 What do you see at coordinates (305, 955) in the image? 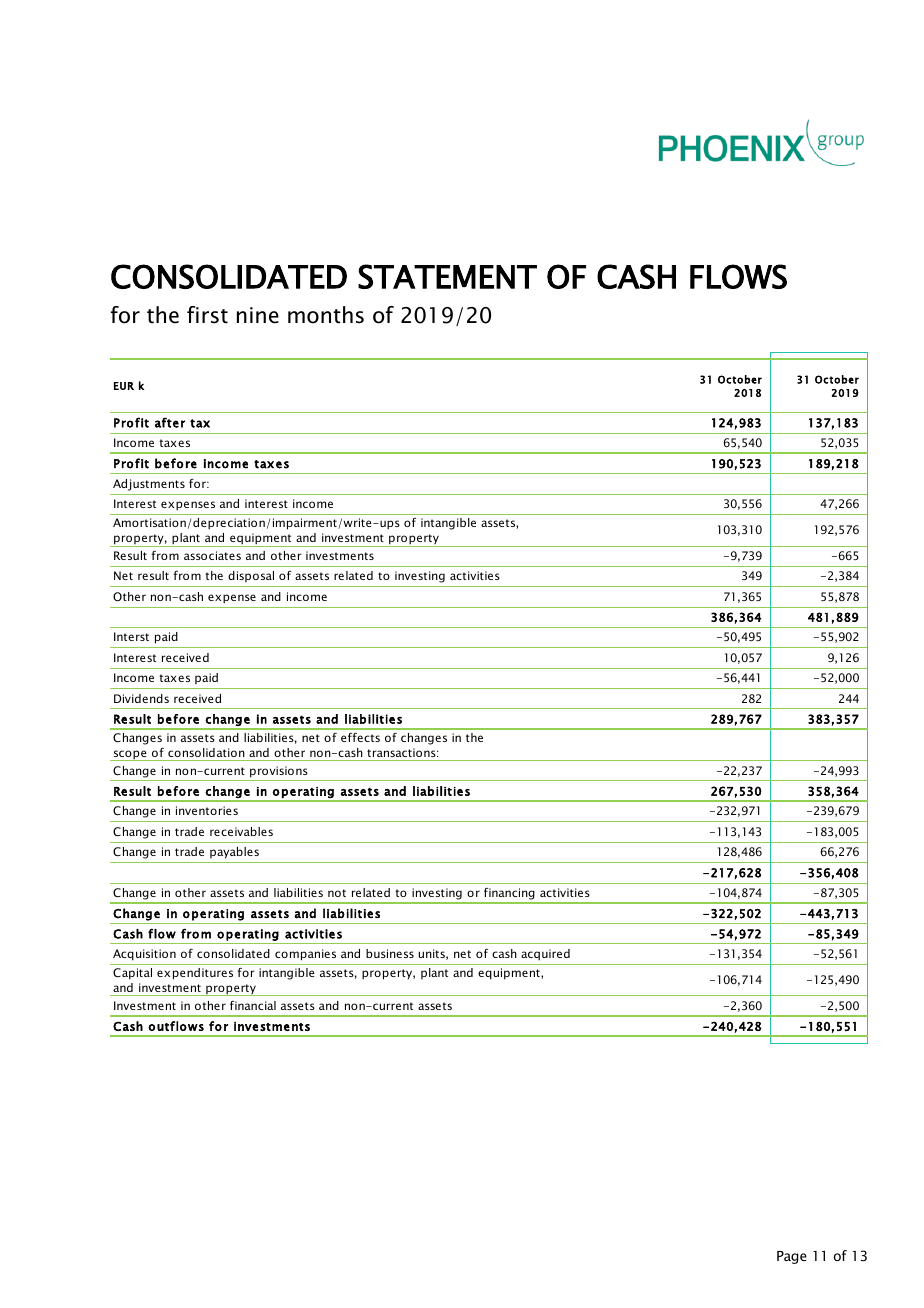
I see `companies` at bounding box center [305, 955].
